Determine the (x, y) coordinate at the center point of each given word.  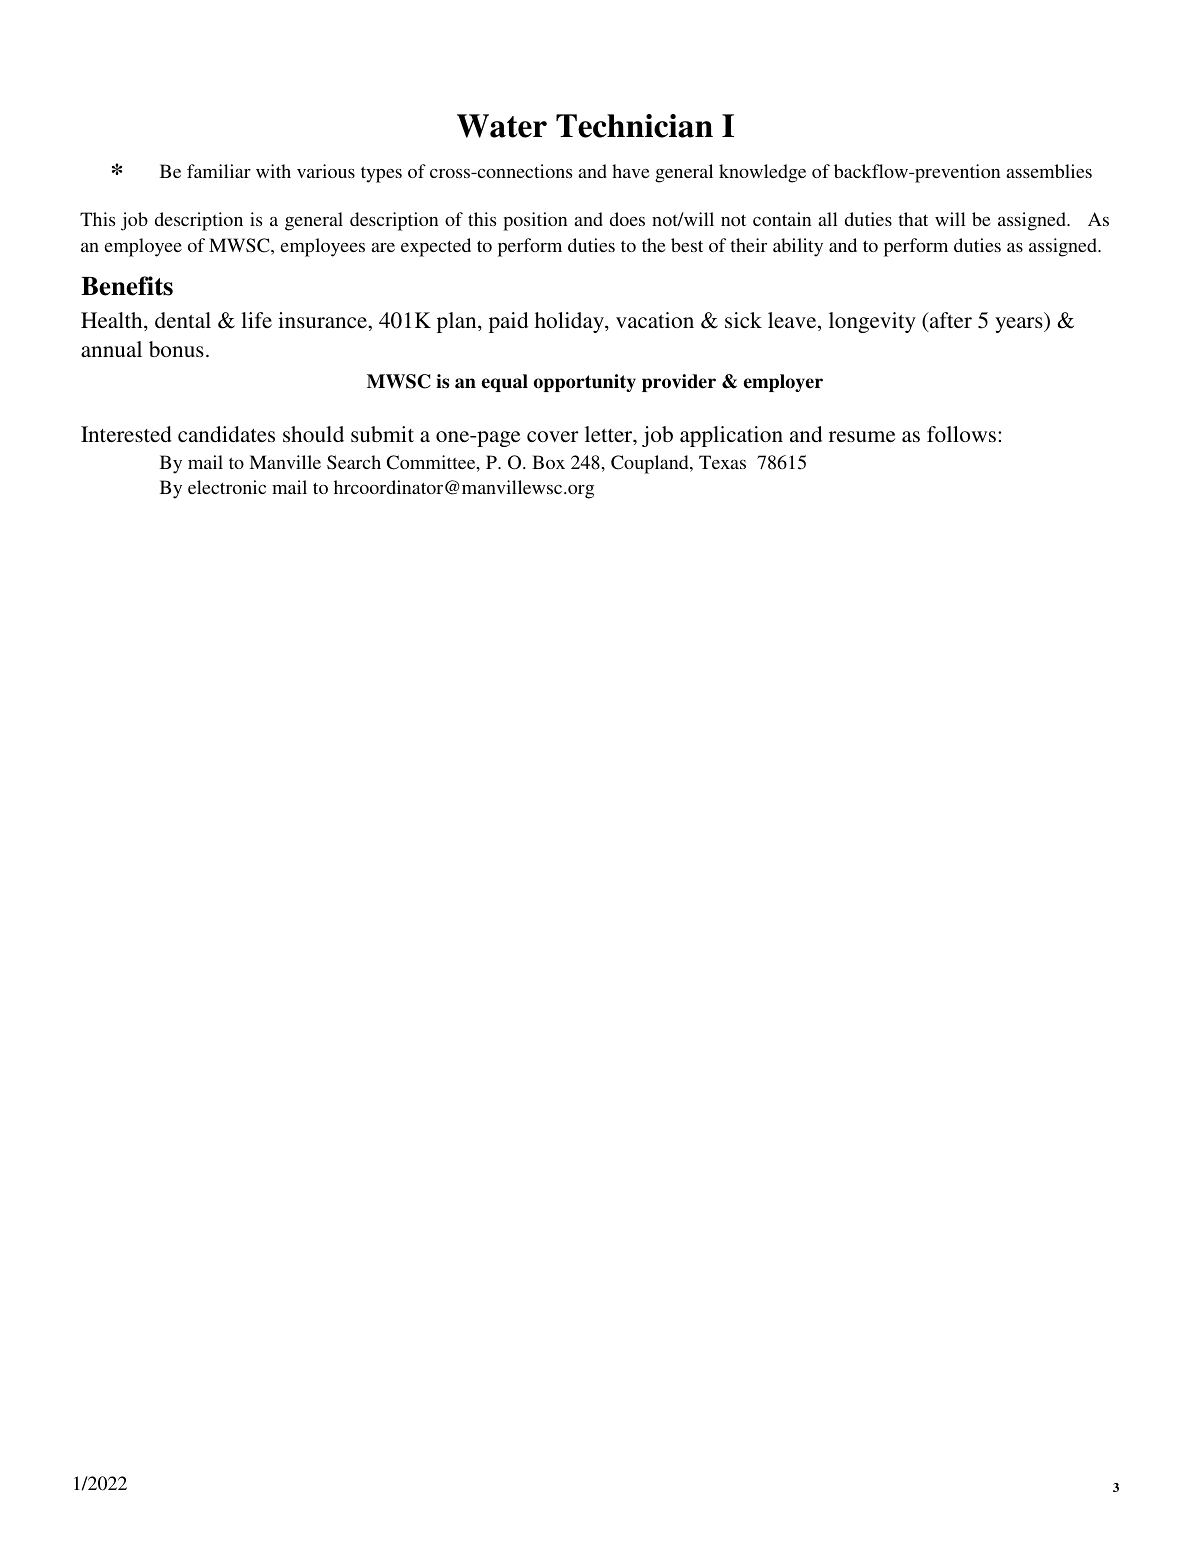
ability (798, 247)
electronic (227, 487)
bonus (176, 349)
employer (783, 383)
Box (548, 462)
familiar (219, 171)
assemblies (1049, 171)
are (383, 247)
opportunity (584, 383)
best (687, 245)
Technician (634, 126)
